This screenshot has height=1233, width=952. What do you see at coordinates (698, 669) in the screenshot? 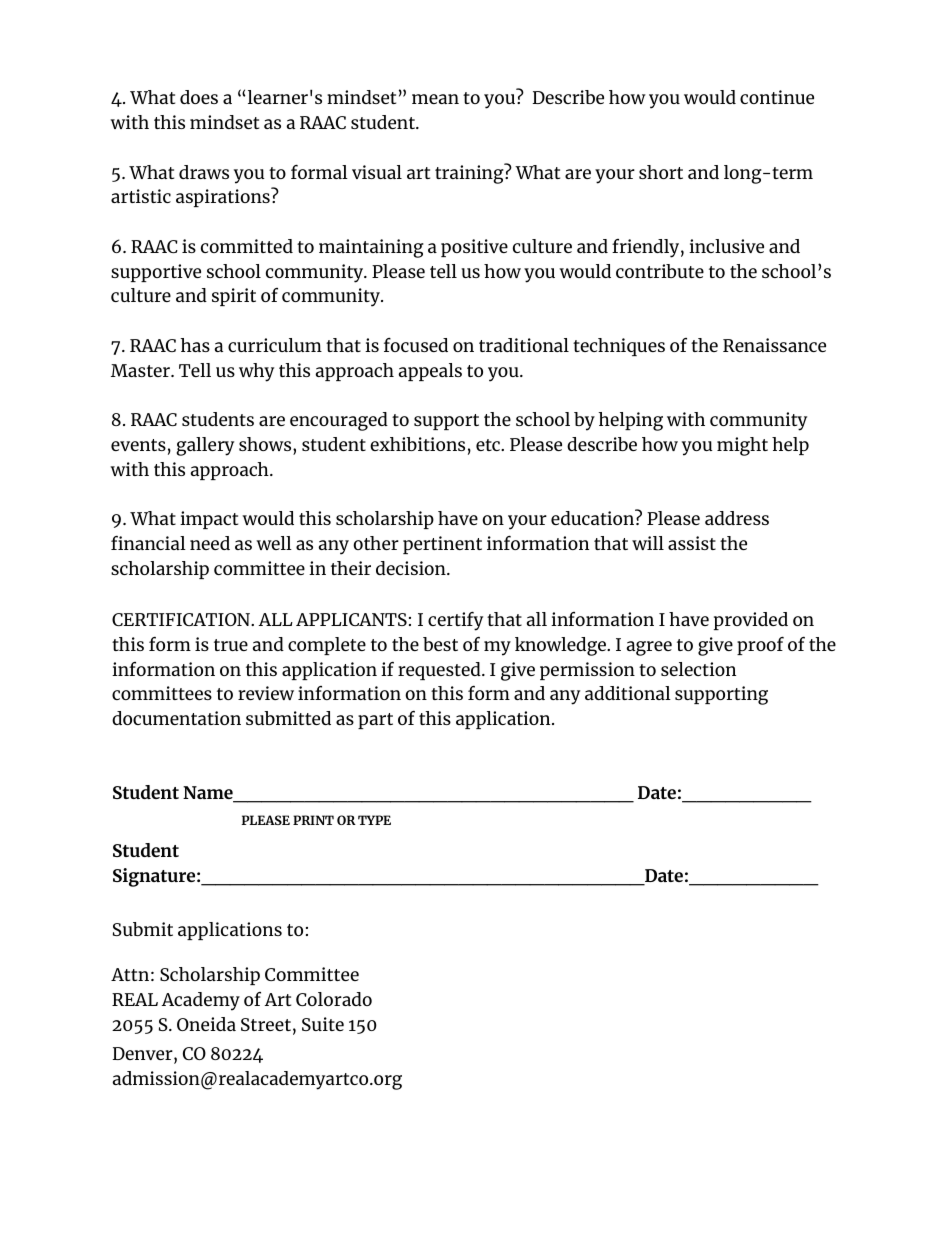
I see `selection` at bounding box center [698, 669].
